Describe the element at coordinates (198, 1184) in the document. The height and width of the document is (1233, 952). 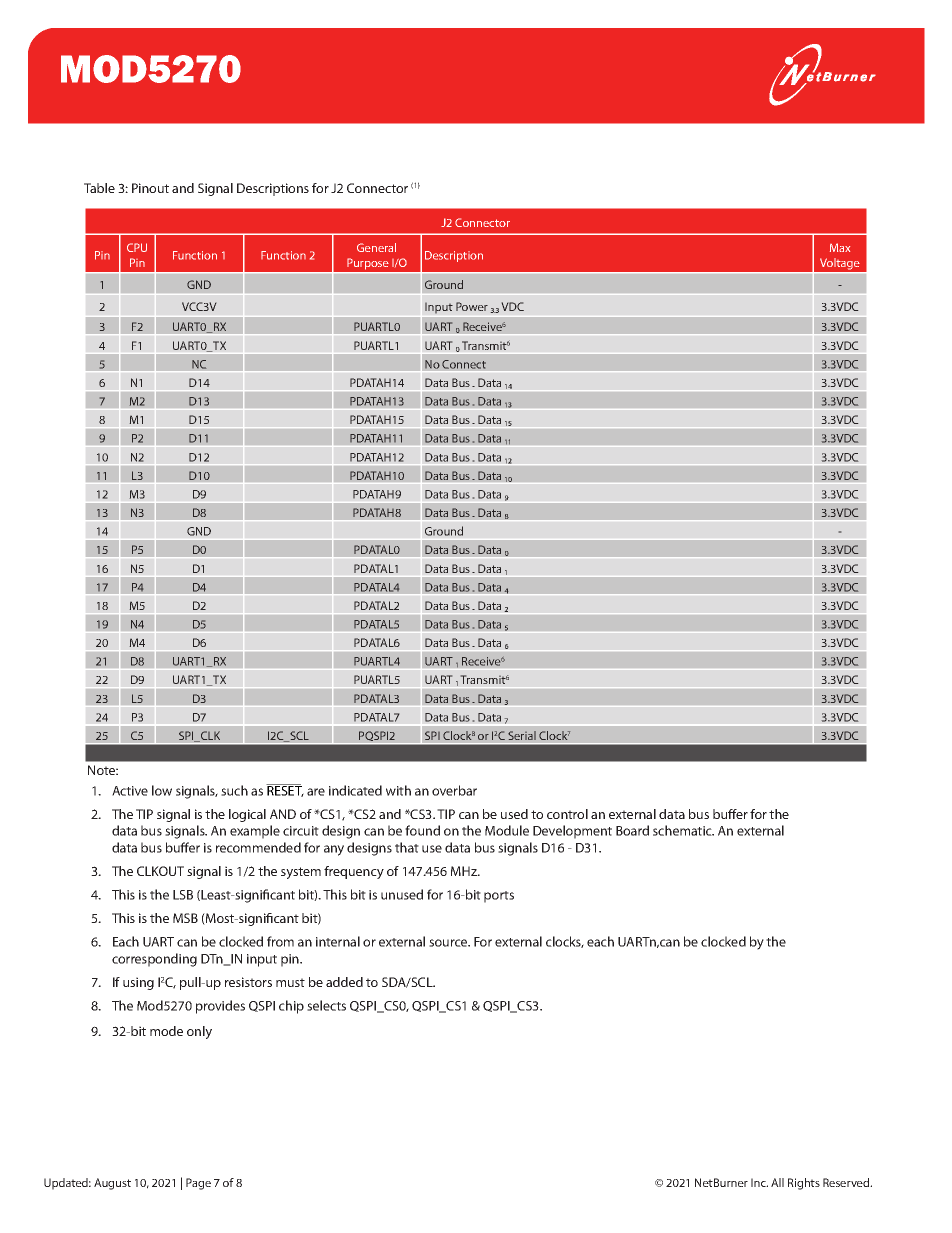
I see `Page` at that location.
